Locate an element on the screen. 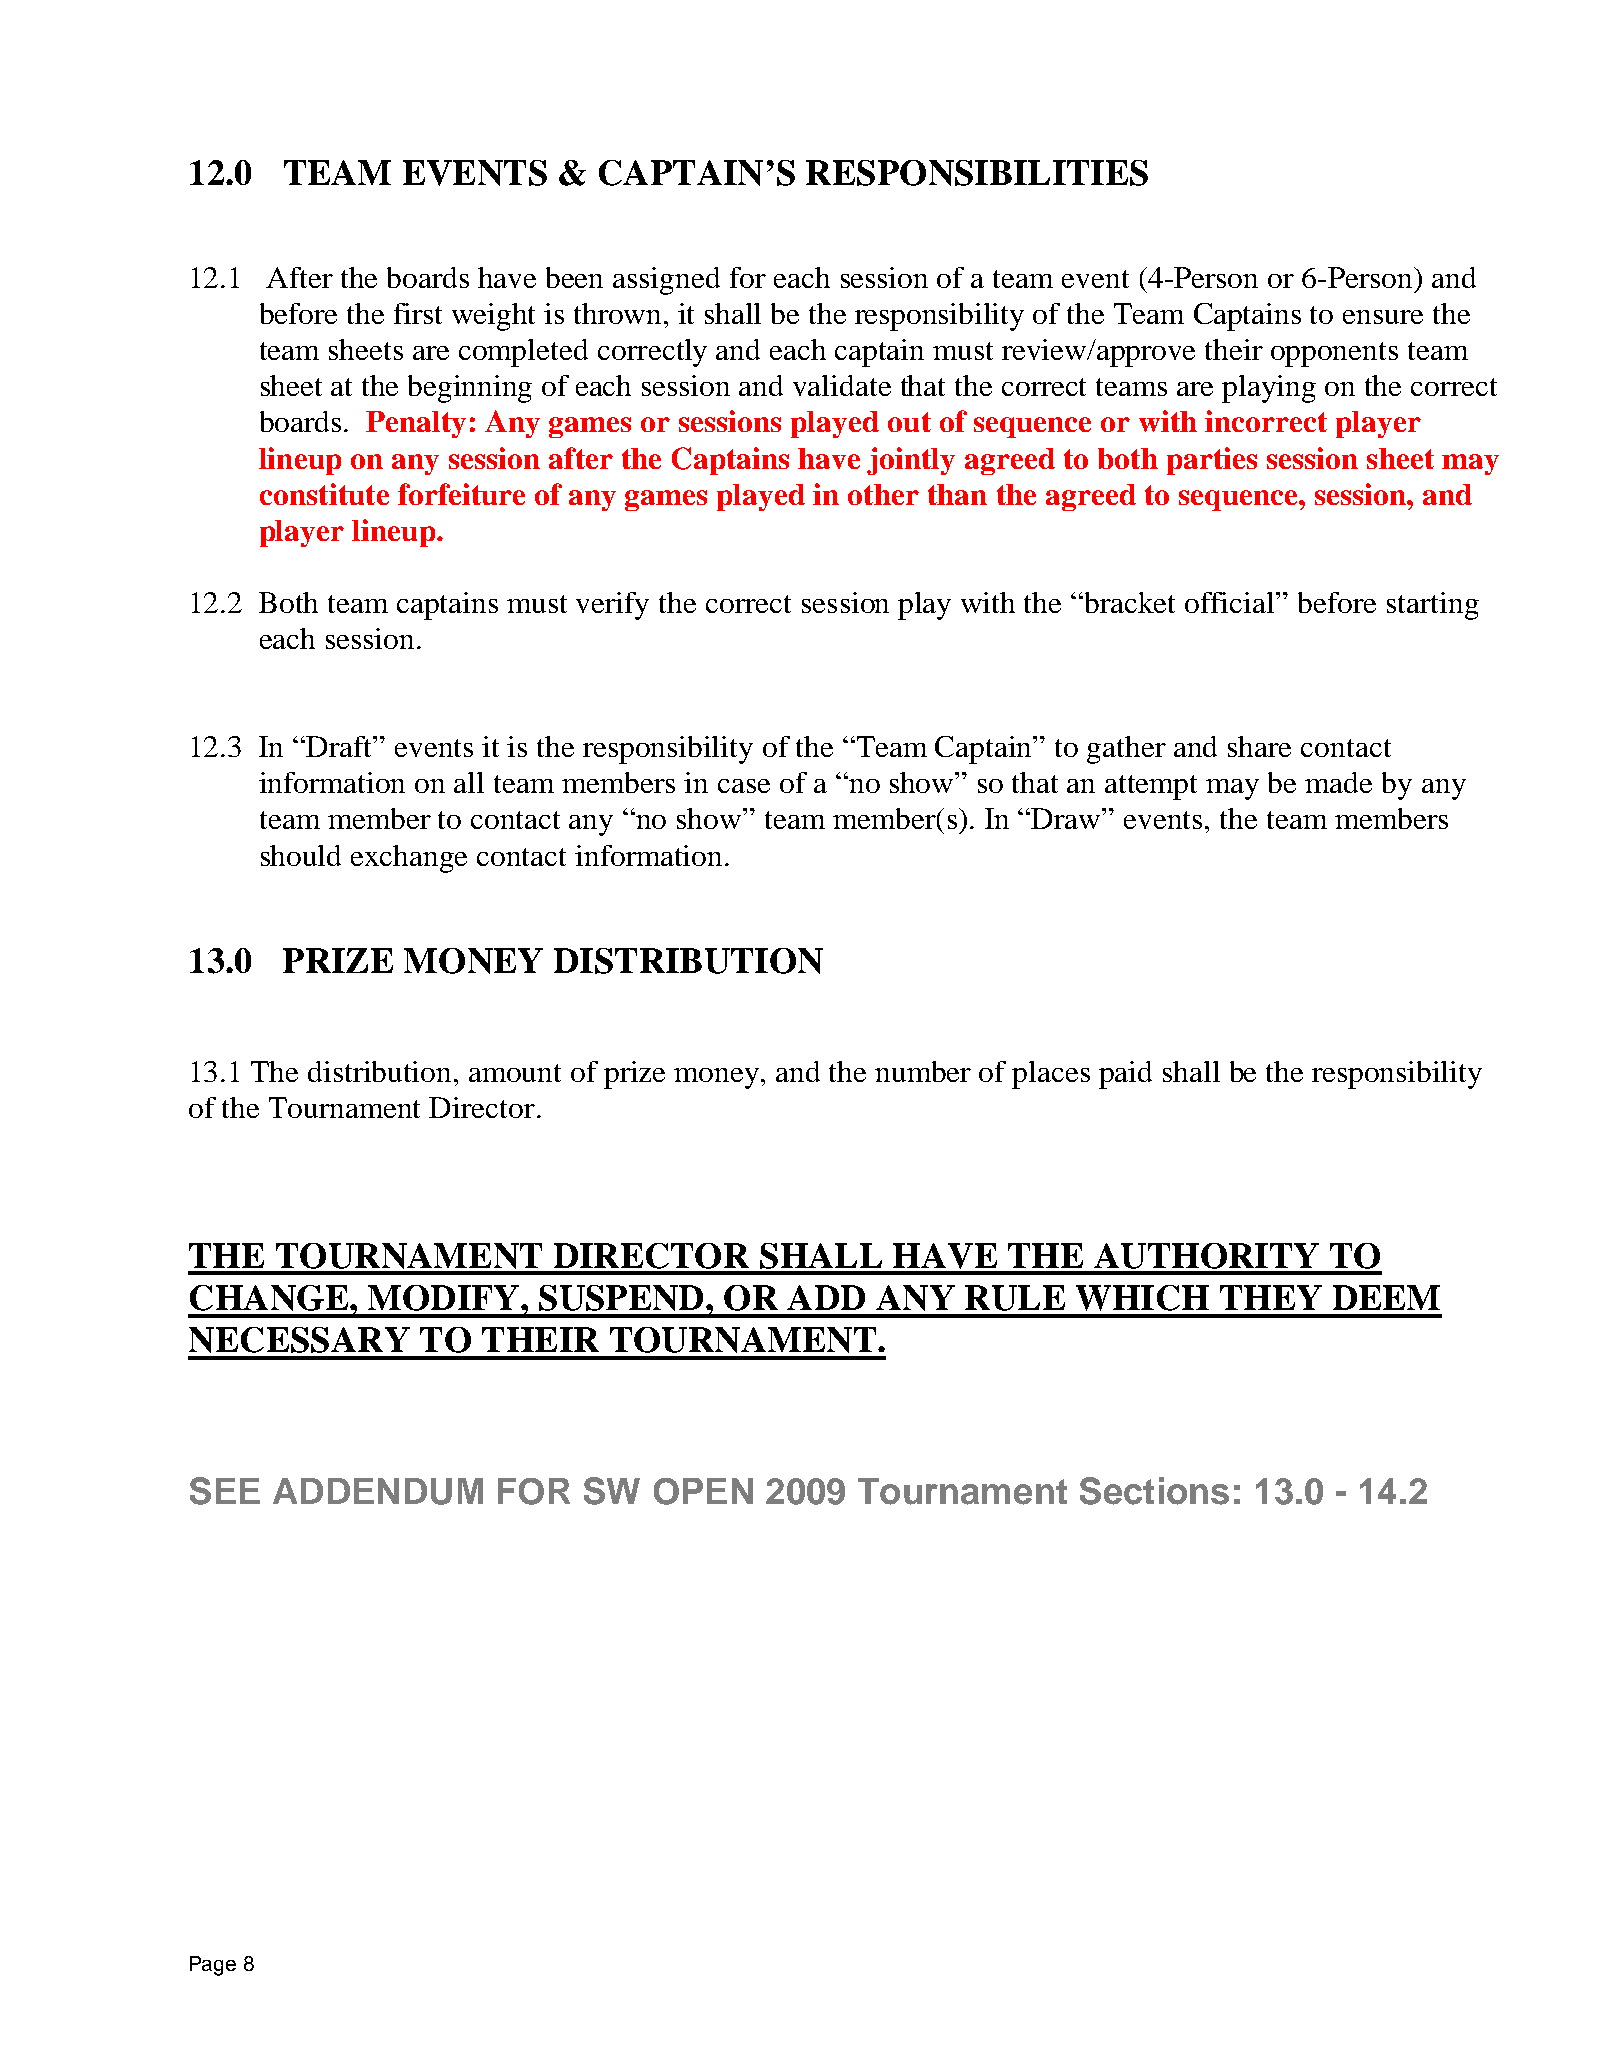 This screenshot has height=2072, width=1601. paid is located at coordinates (1125, 1075).
